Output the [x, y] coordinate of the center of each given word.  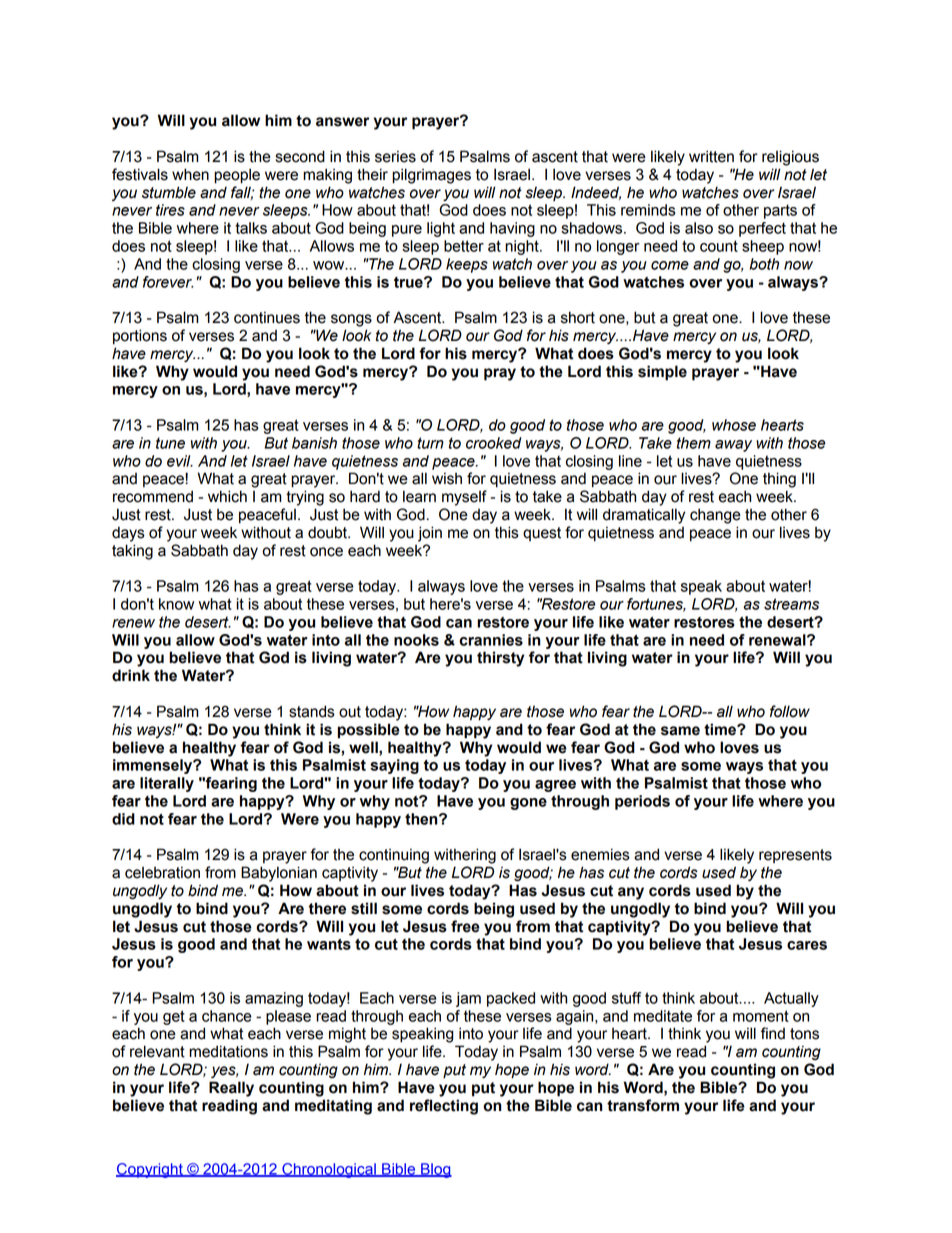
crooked [494, 443]
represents [795, 856]
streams [791, 604]
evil [180, 461]
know [176, 604]
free [465, 926]
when [190, 174]
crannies [491, 640]
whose [734, 425]
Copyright [150, 1170]
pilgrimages [431, 176]
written [711, 156]
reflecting [444, 1107]
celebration [162, 872]
